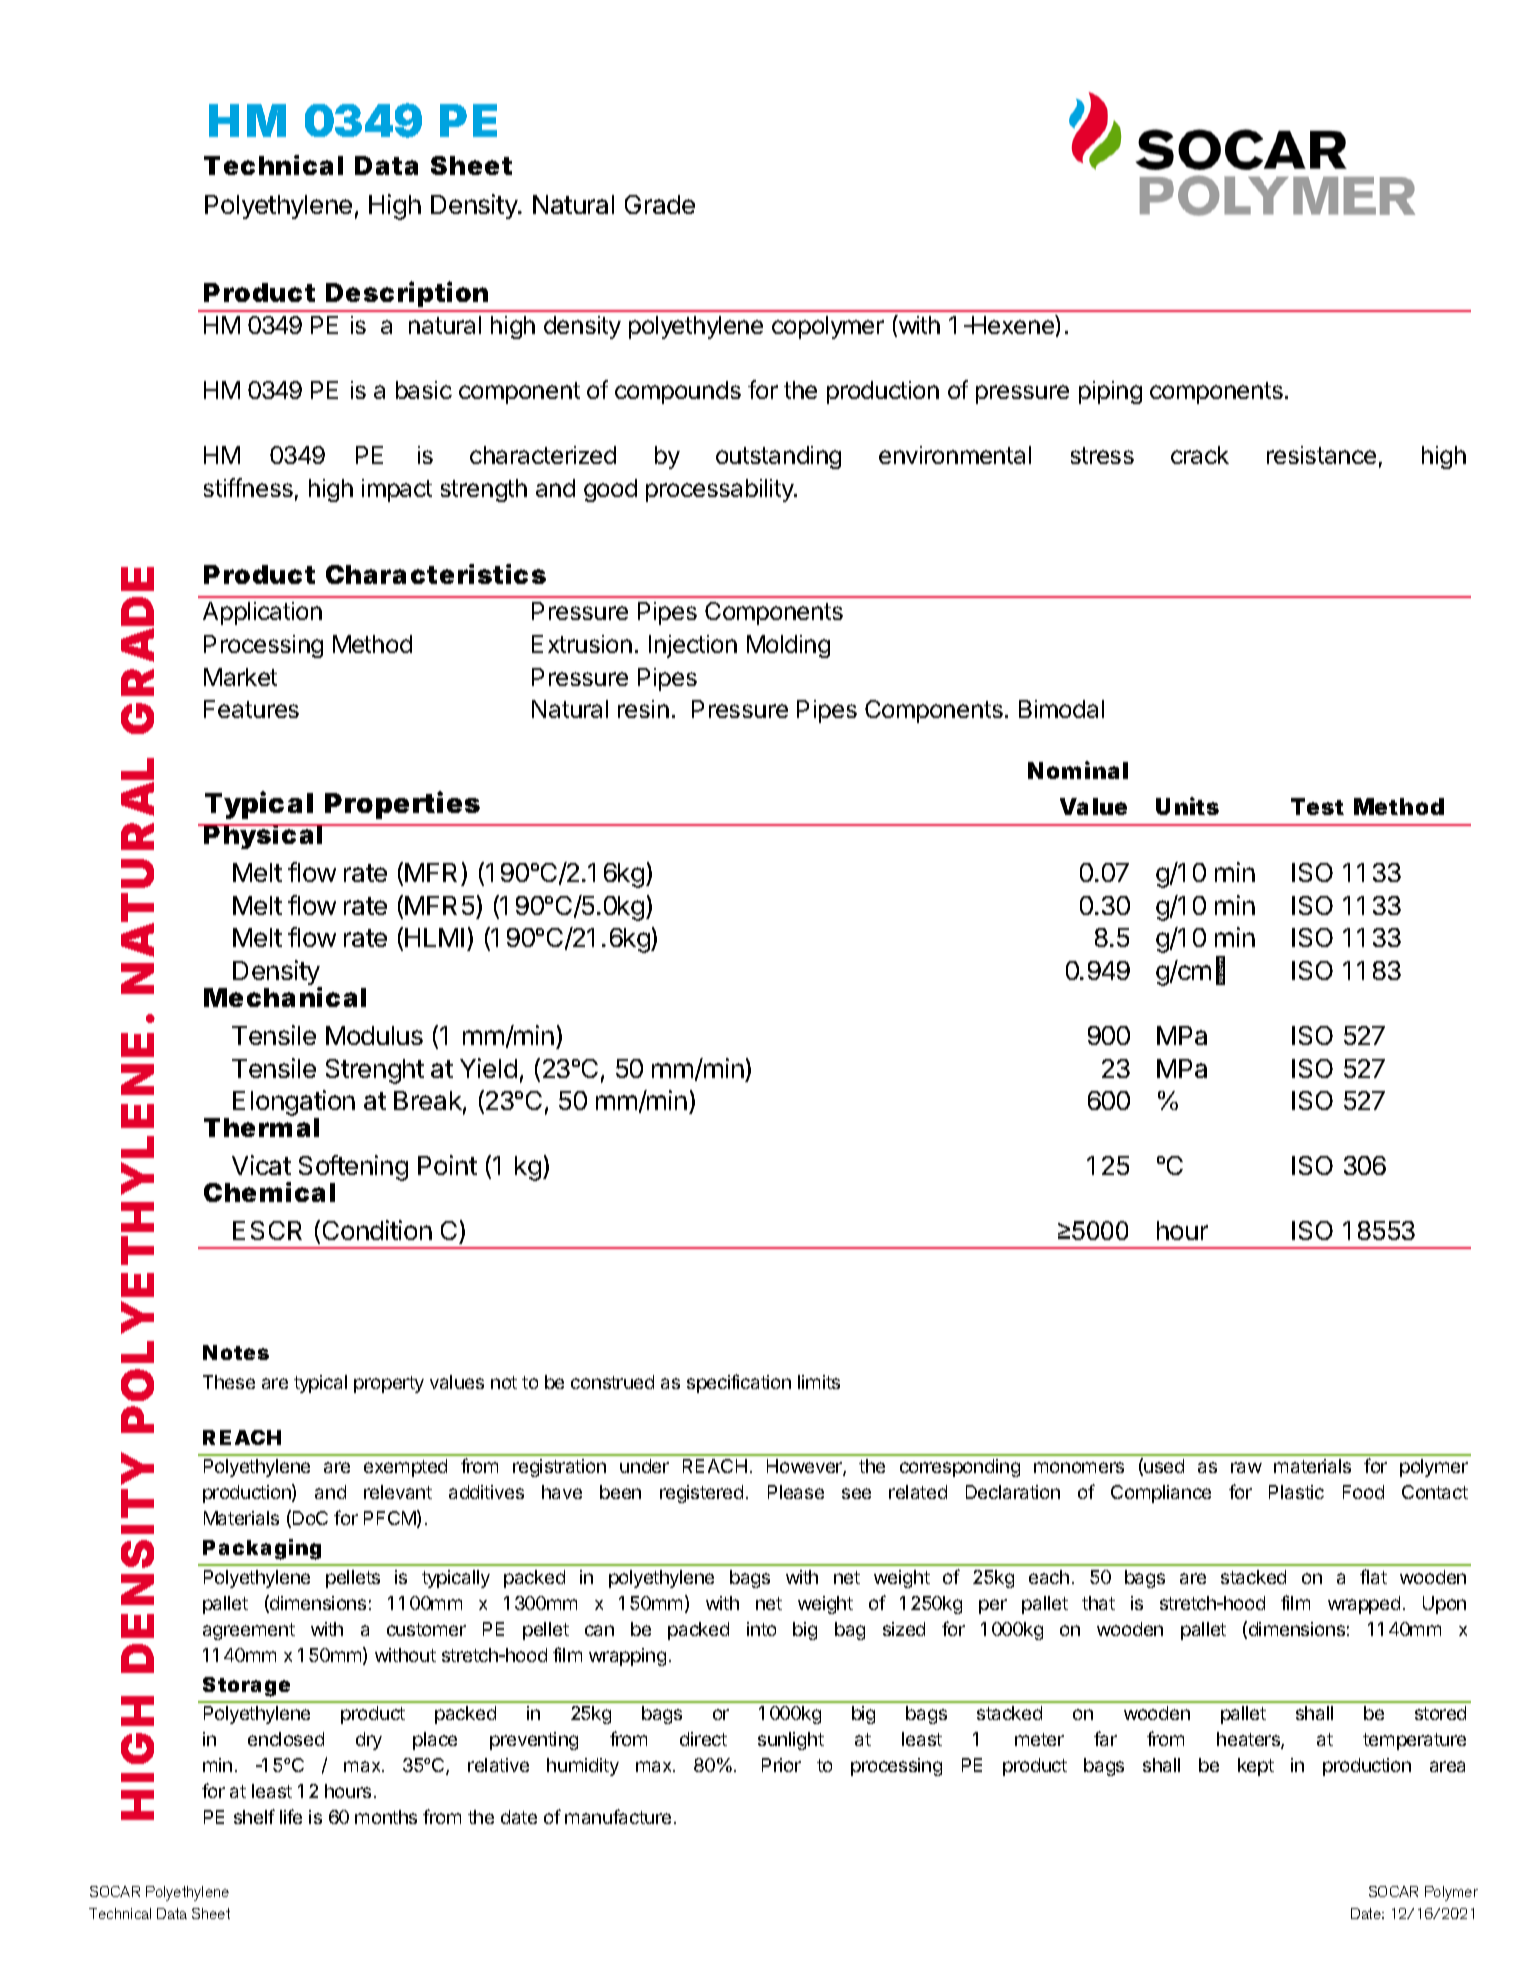 Image resolution: width=1523 pixels, height=1971 pixels. What do you see at coordinates (402, 805) in the screenshot?
I see `Properties` at bounding box center [402, 805].
